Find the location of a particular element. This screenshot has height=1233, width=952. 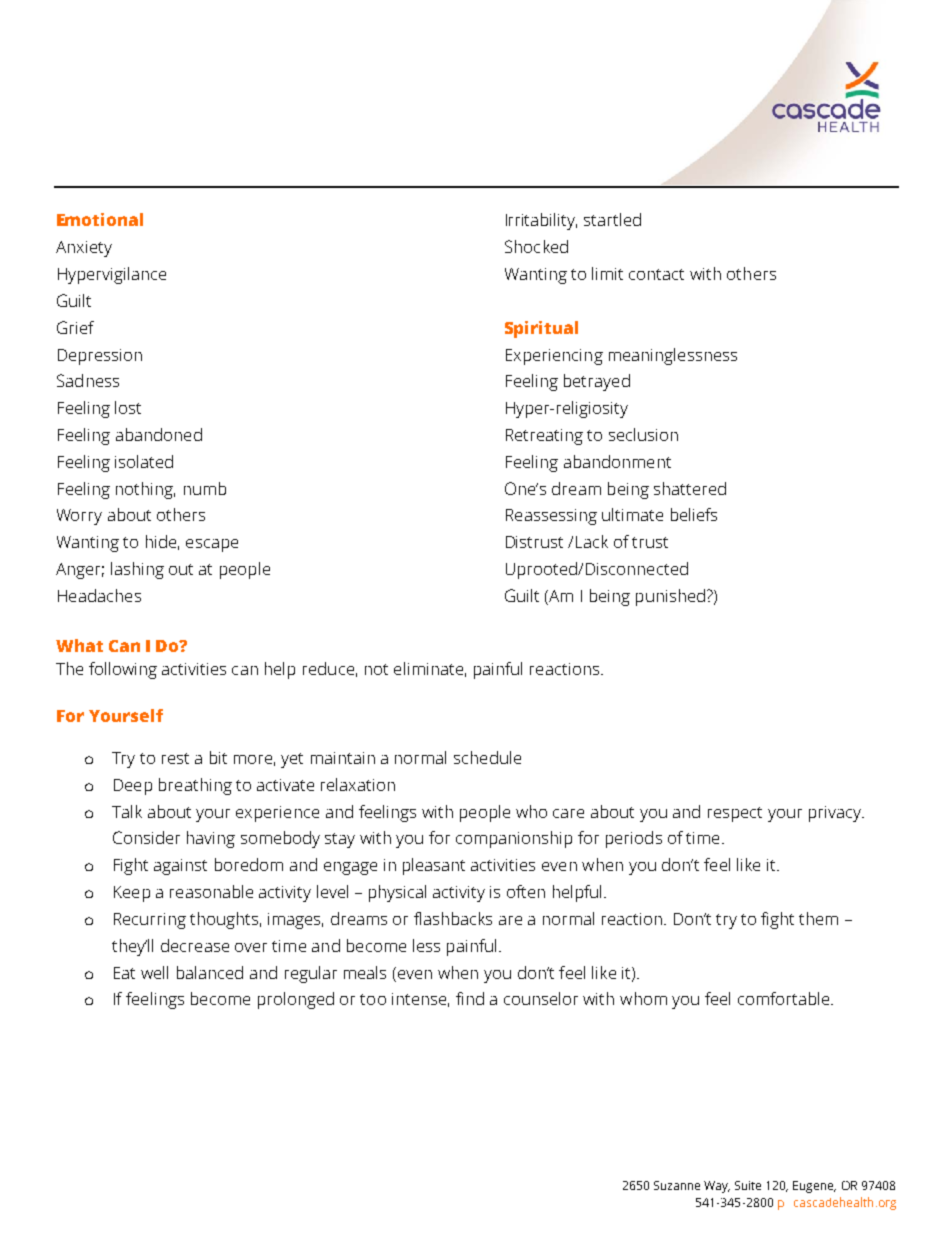

contact is located at coordinates (656, 274).
